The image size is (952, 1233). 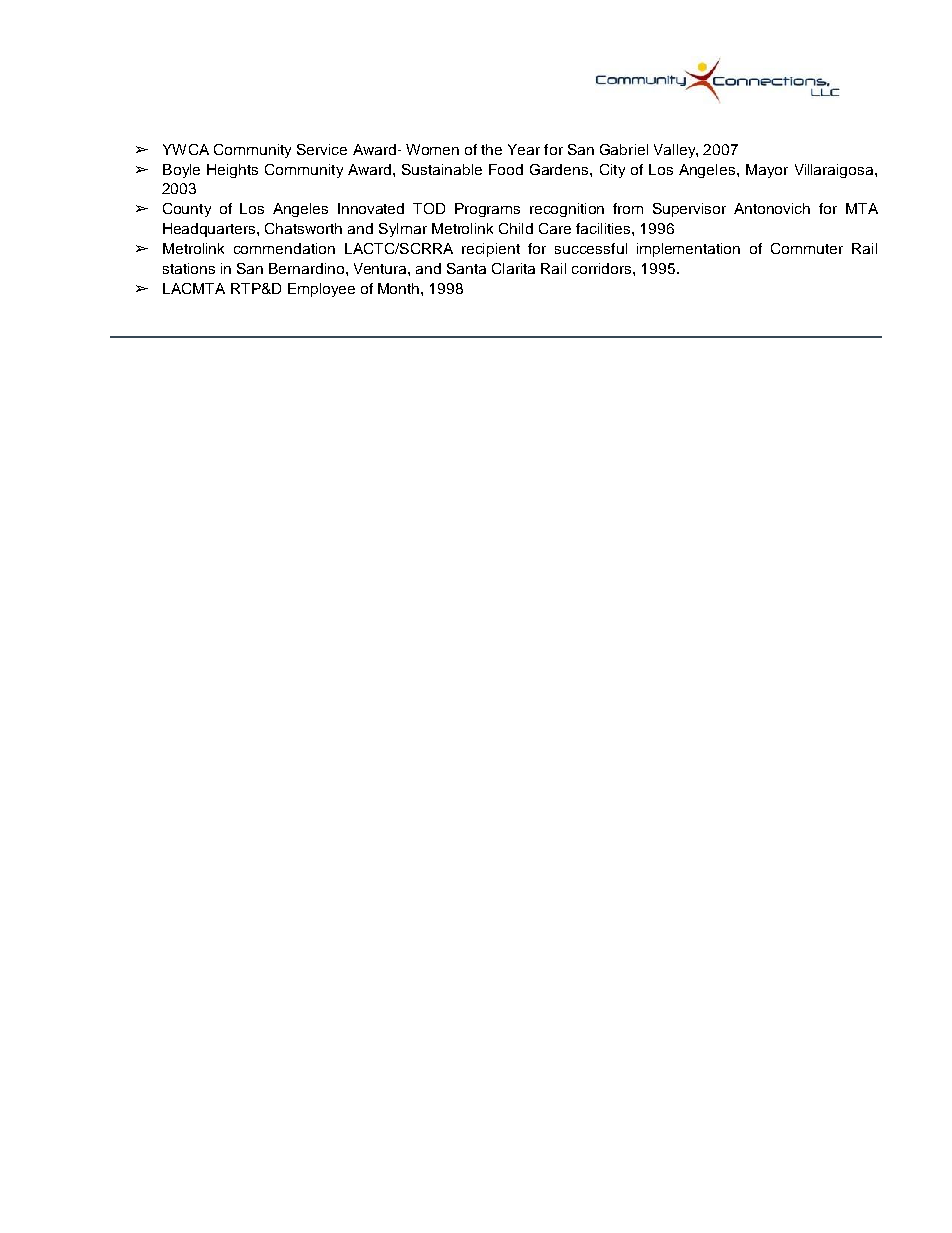 I want to click on Month, so click(x=400, y=288).
